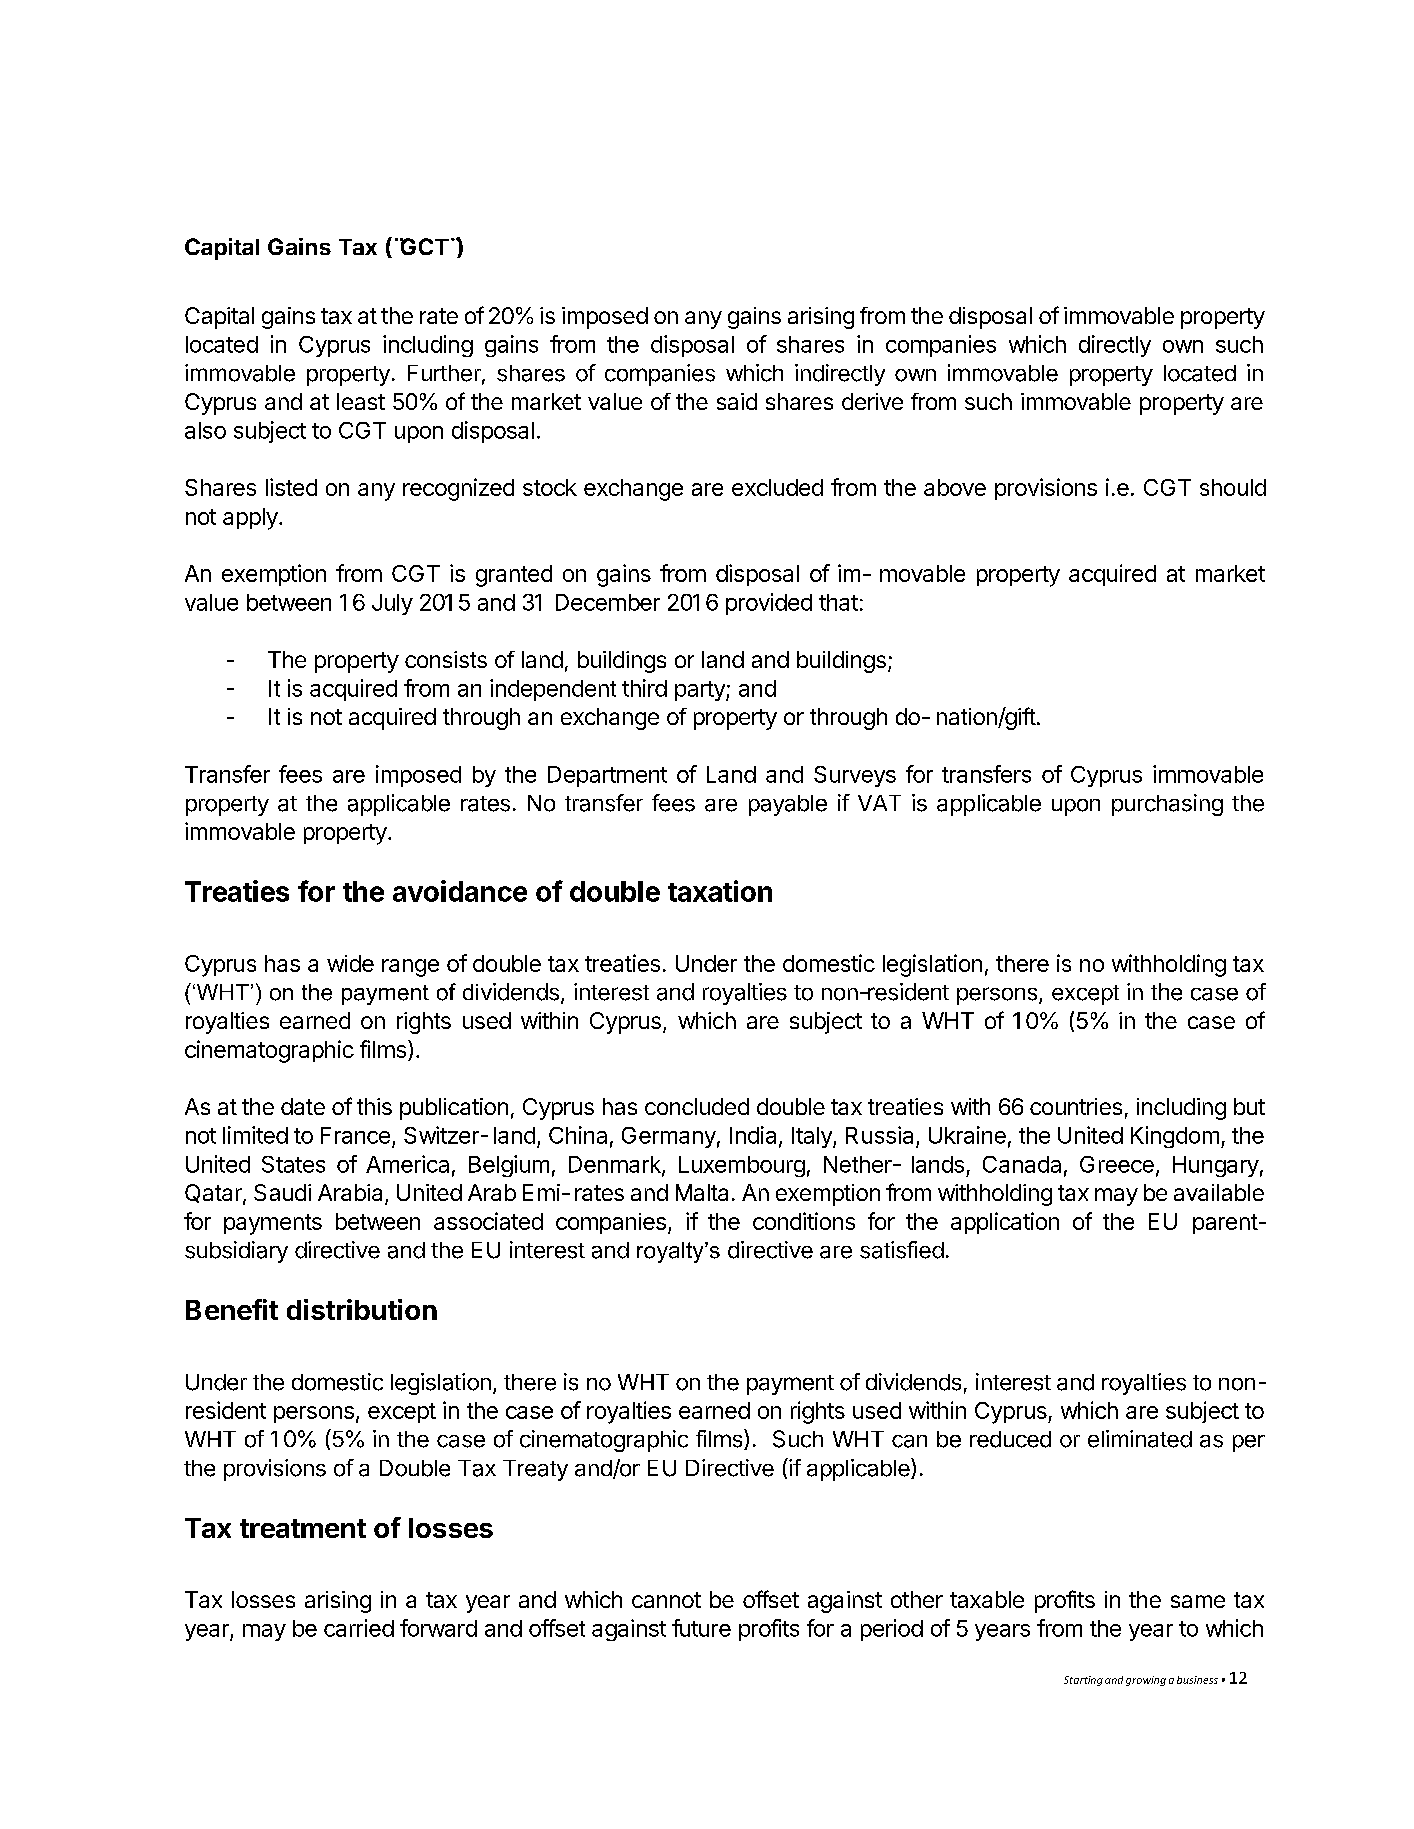 This screenshot has height=1829, width=1414. Describe the element at coordinates (737, 401) in the screenshot. I see `said` at that location.
